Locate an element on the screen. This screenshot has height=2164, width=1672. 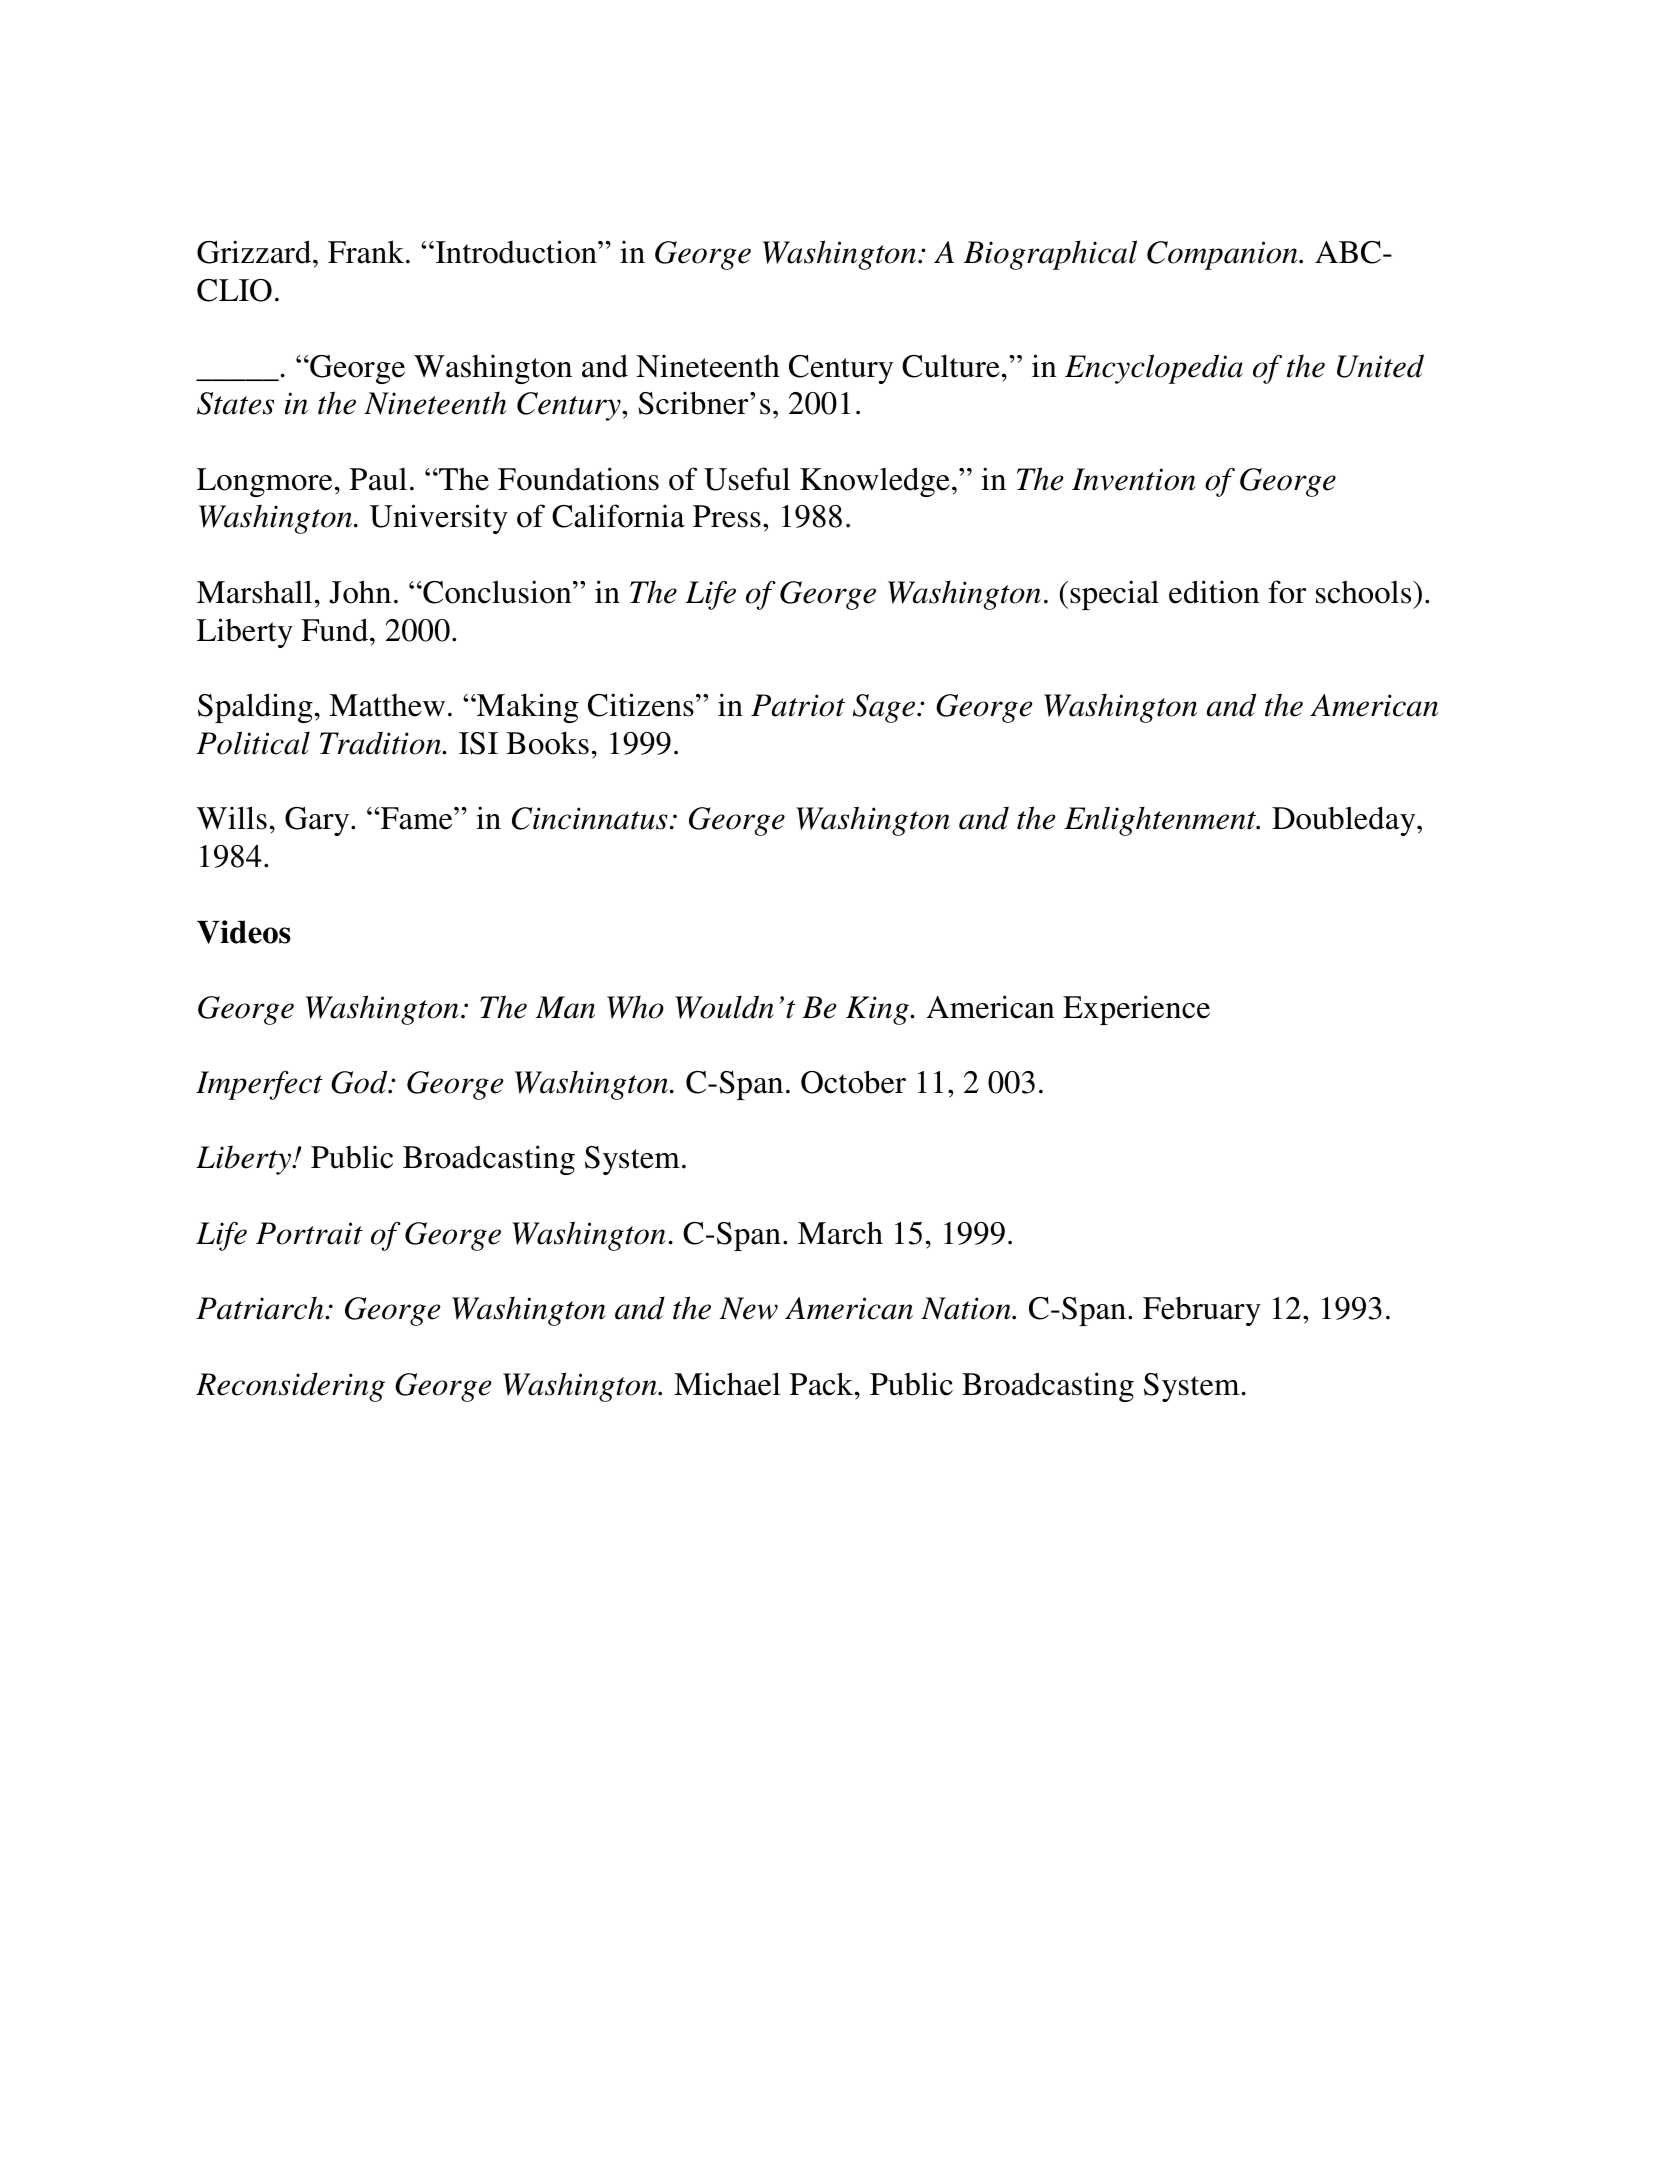
Frank is located at coordinates (367, 252).
